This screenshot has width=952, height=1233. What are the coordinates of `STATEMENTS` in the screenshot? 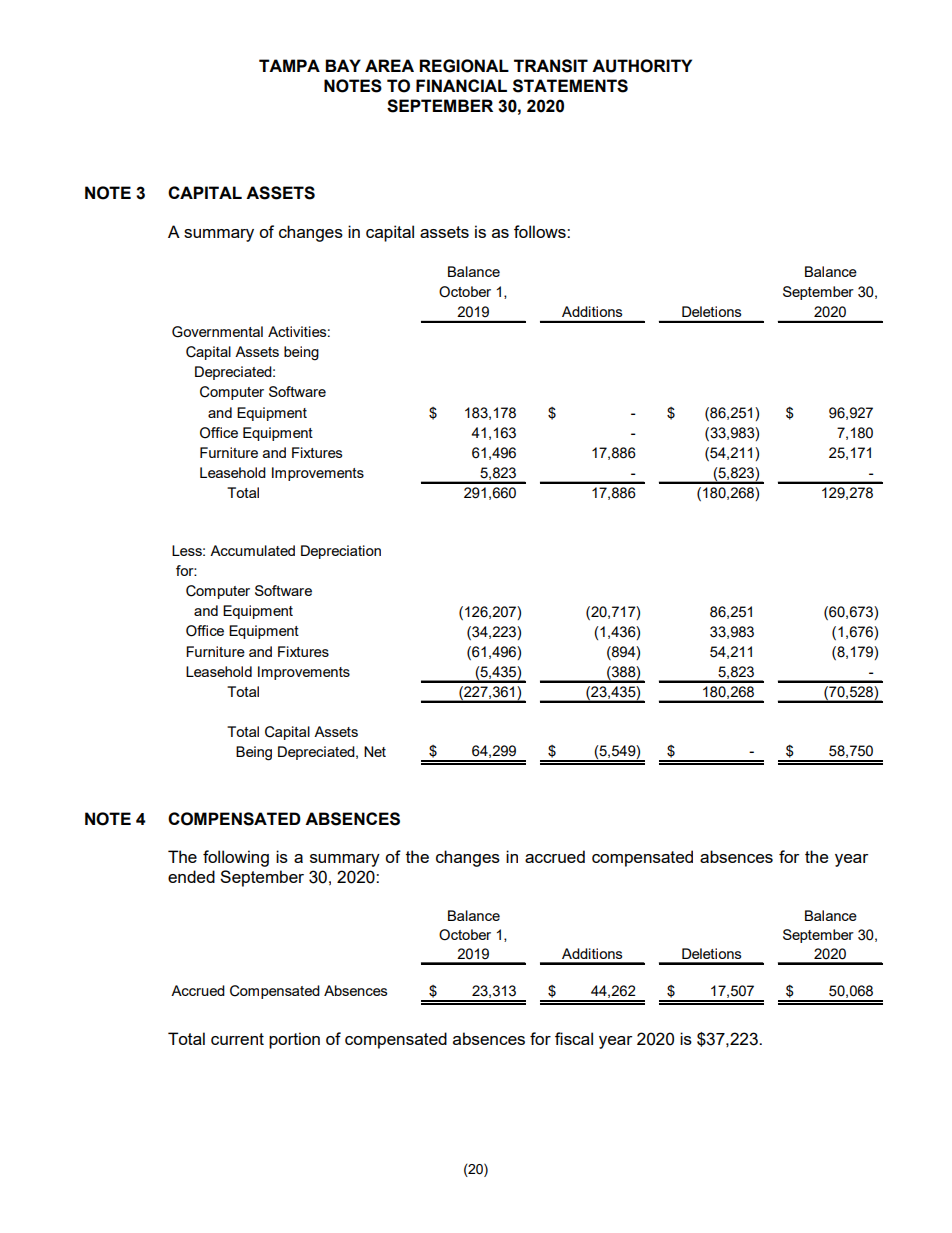 It's located at (570, 86).
